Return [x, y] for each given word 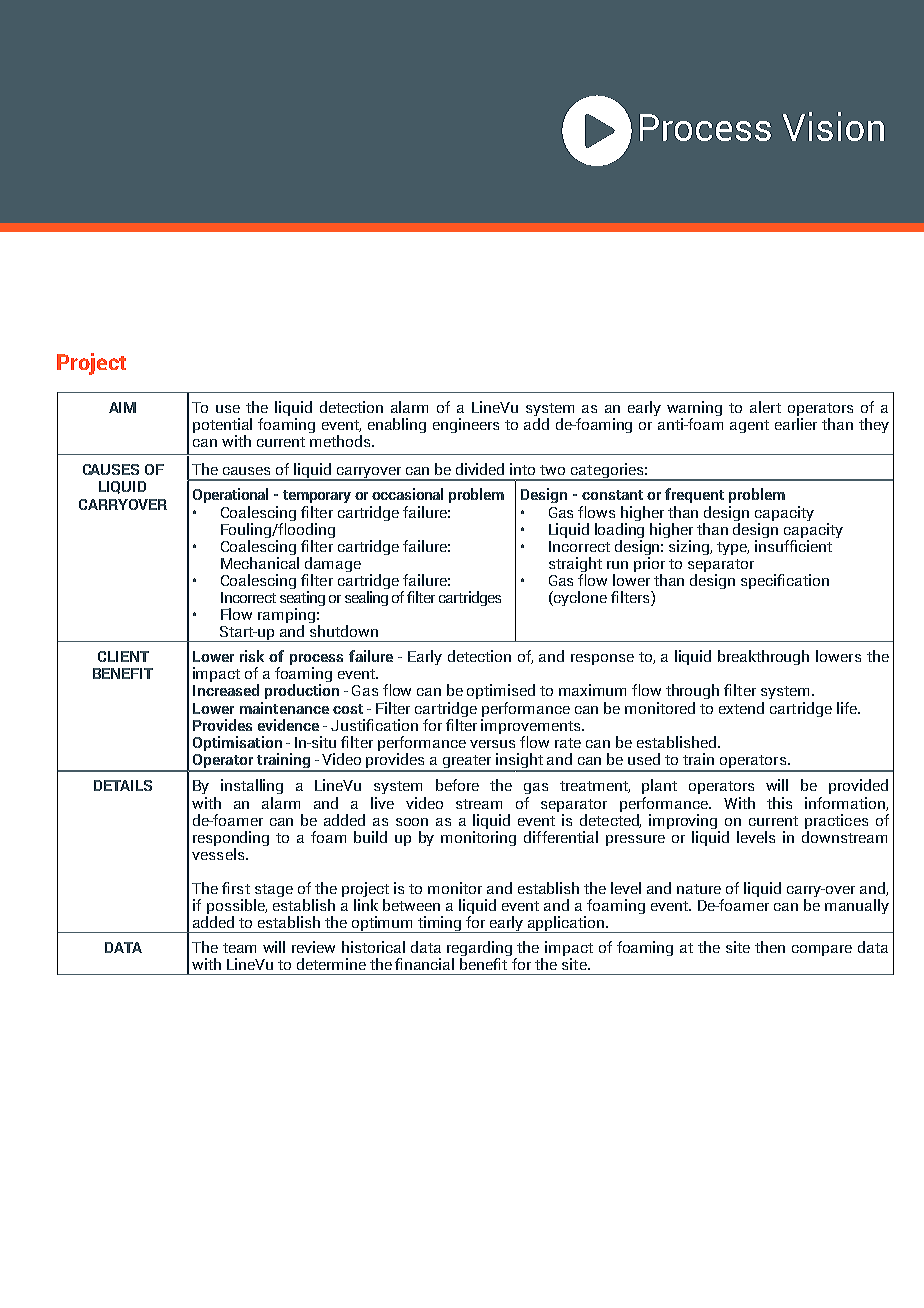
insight [520, 762]
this [779, 803]
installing [252, 786]
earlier [796, 424]
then [770, 947]
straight [575, 566]
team [239, 948]
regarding [479, 950]
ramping [286, 617]
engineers [466, 425]
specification [785, 581]
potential [222, 427]
